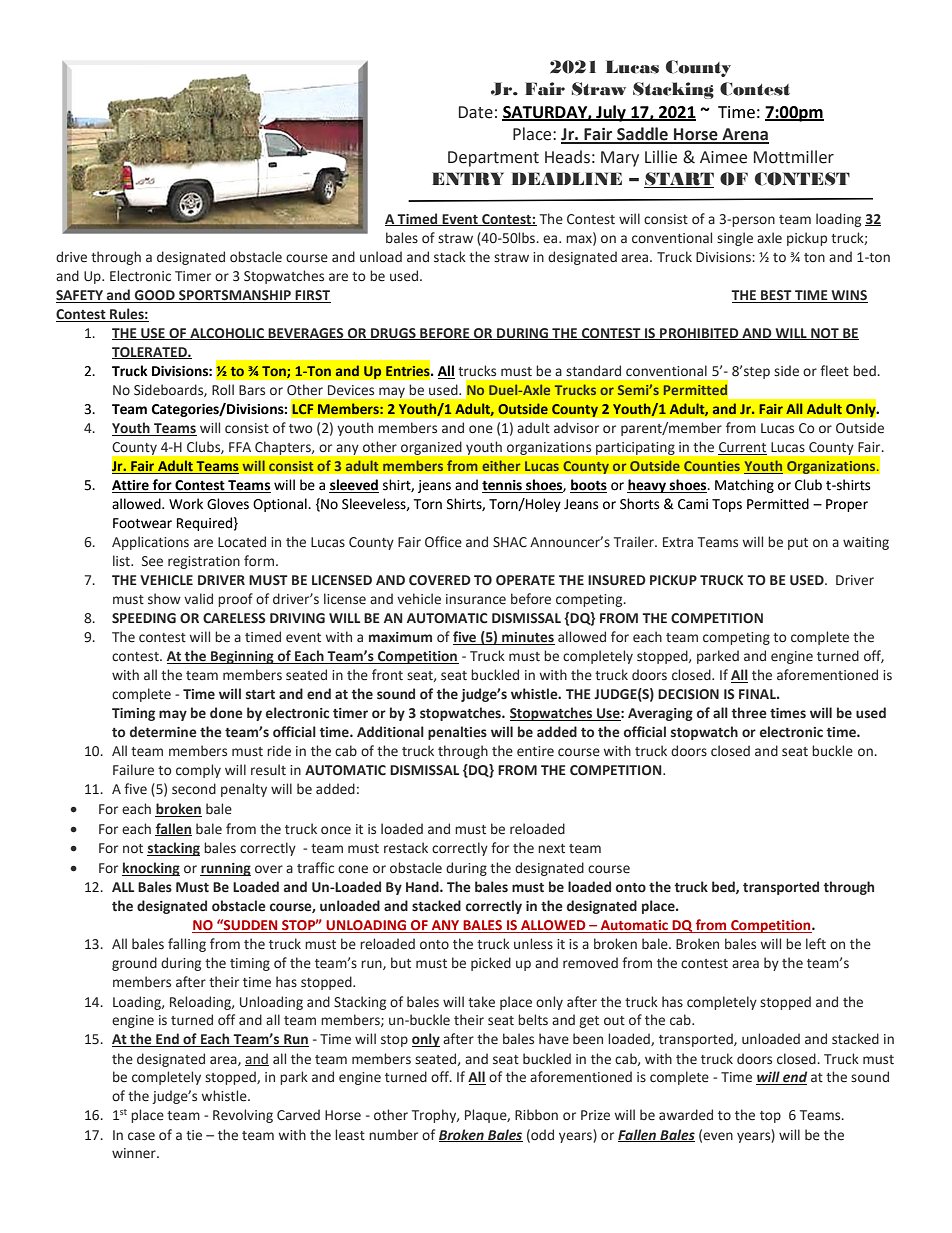  I want to click on Attire, so click(131, 486).
